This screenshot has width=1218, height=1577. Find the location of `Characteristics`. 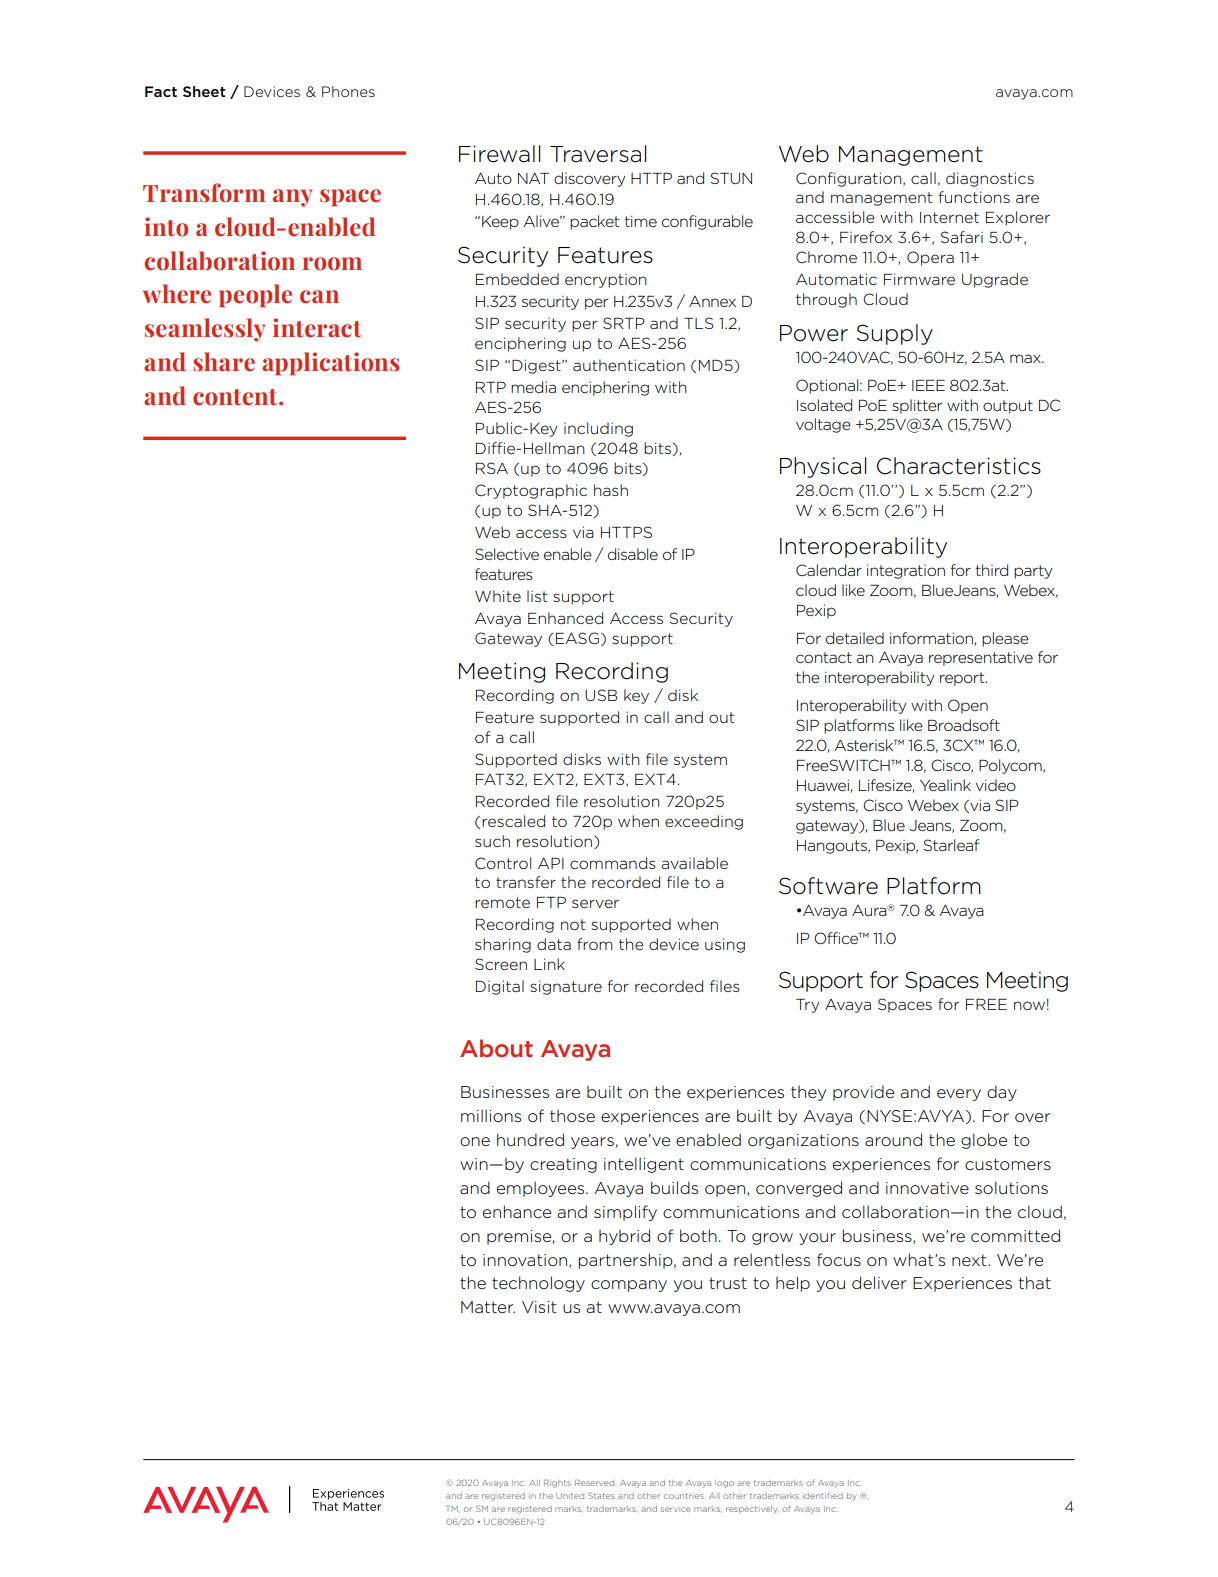

Characteristics is located at coordinates (959, 466).
